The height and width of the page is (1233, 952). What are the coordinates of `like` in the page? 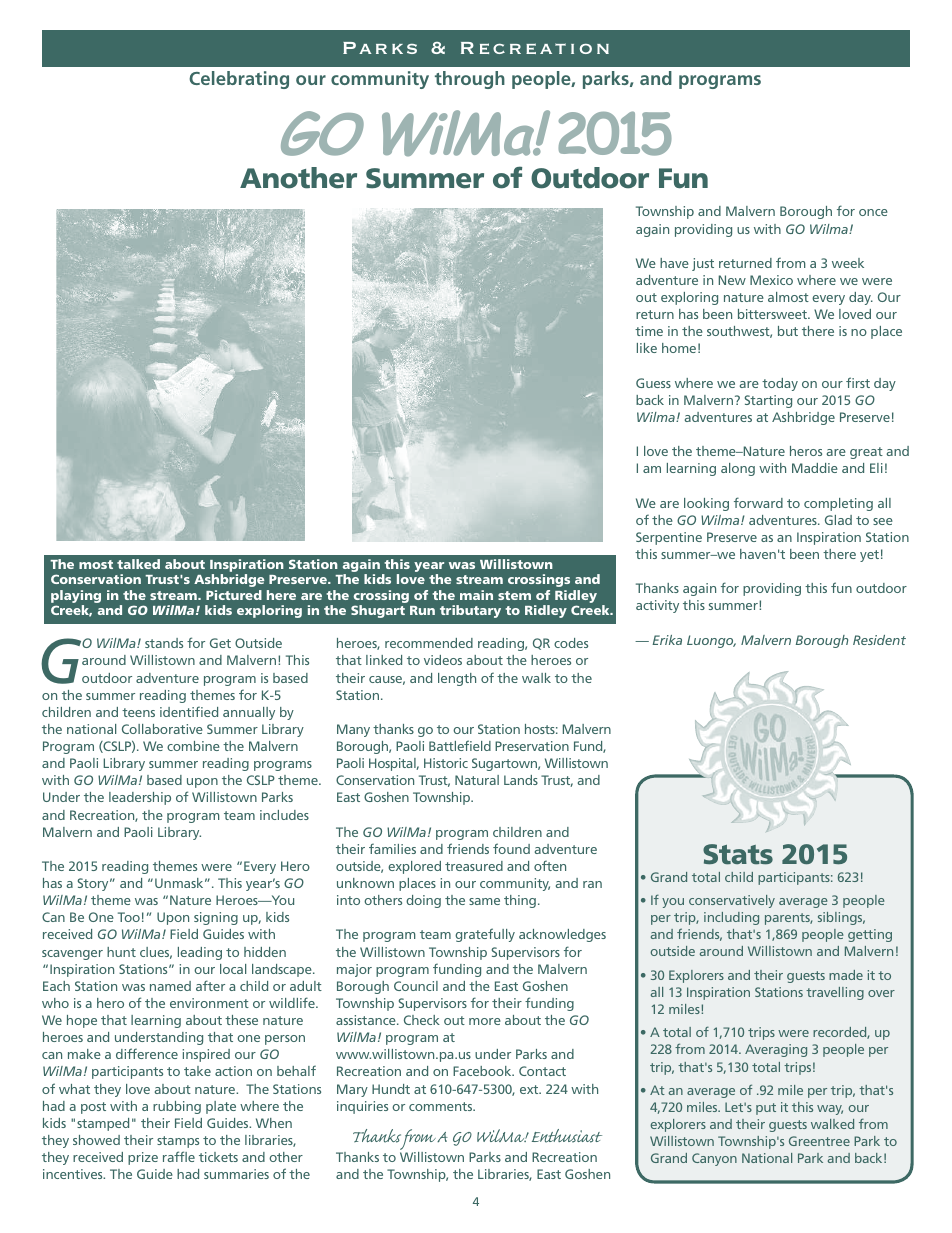 It's located at (647, 348).
